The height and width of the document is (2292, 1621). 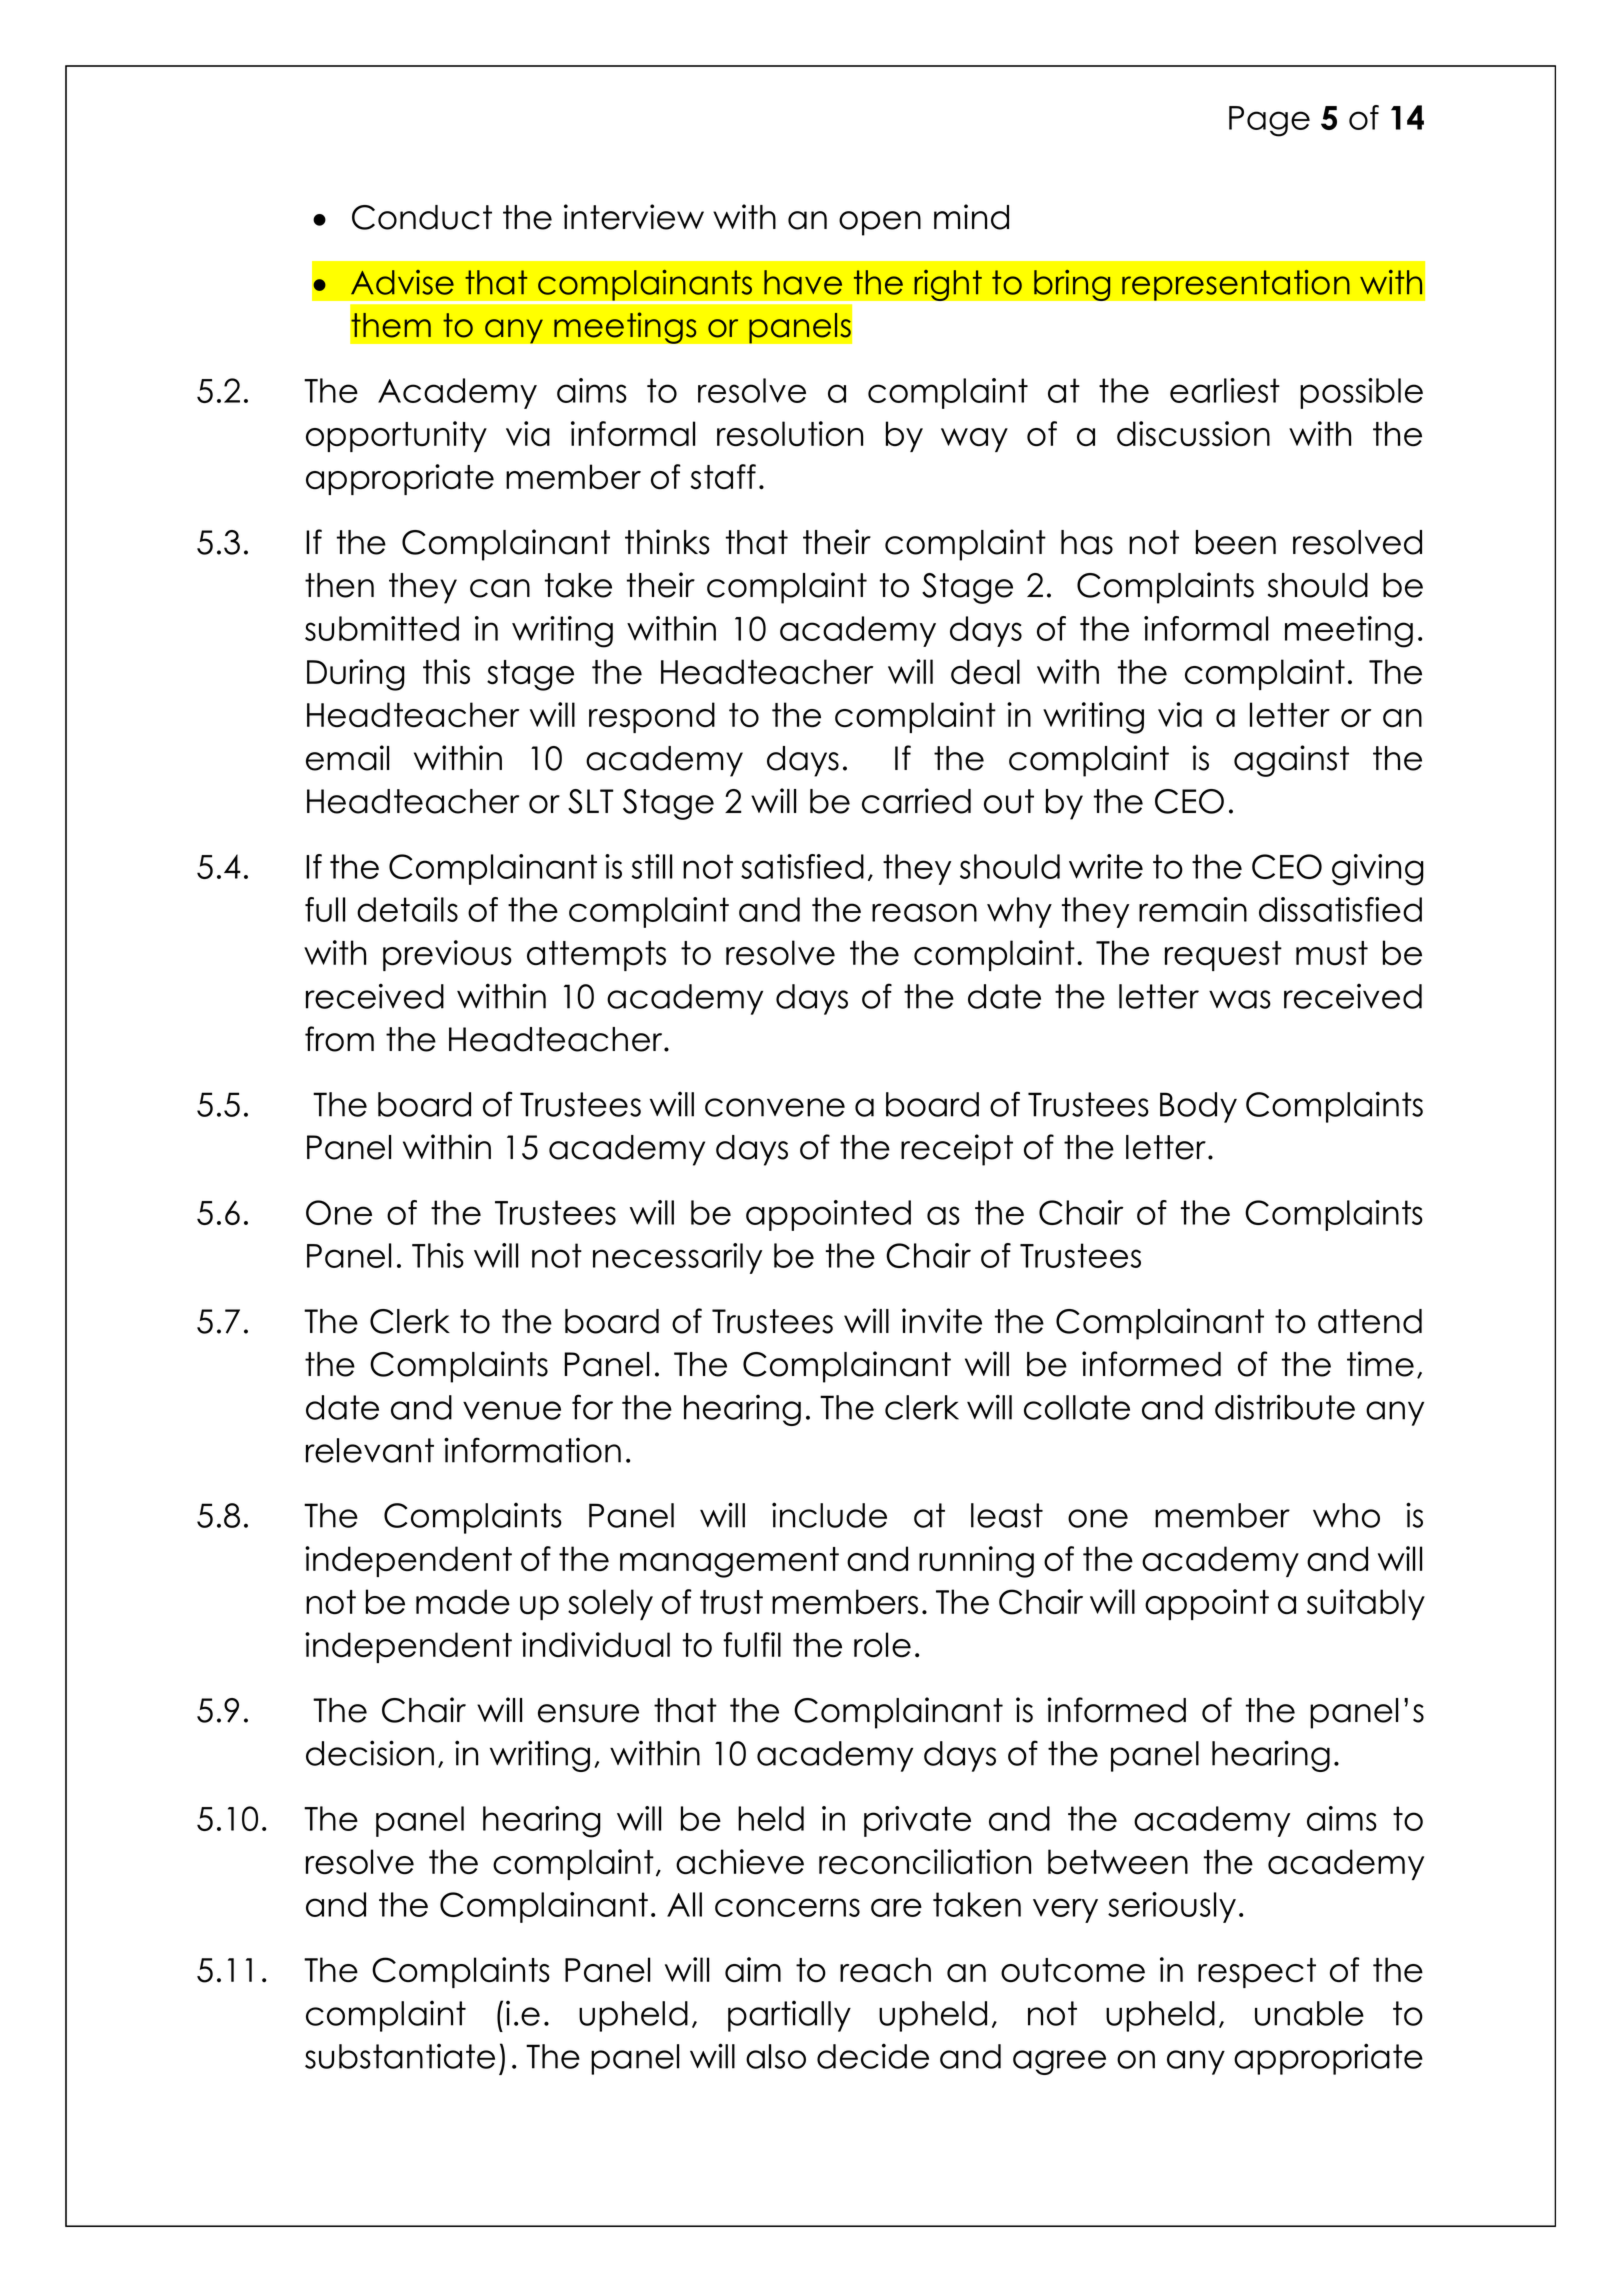 I want to click on email, so click(x=347, y=758).
